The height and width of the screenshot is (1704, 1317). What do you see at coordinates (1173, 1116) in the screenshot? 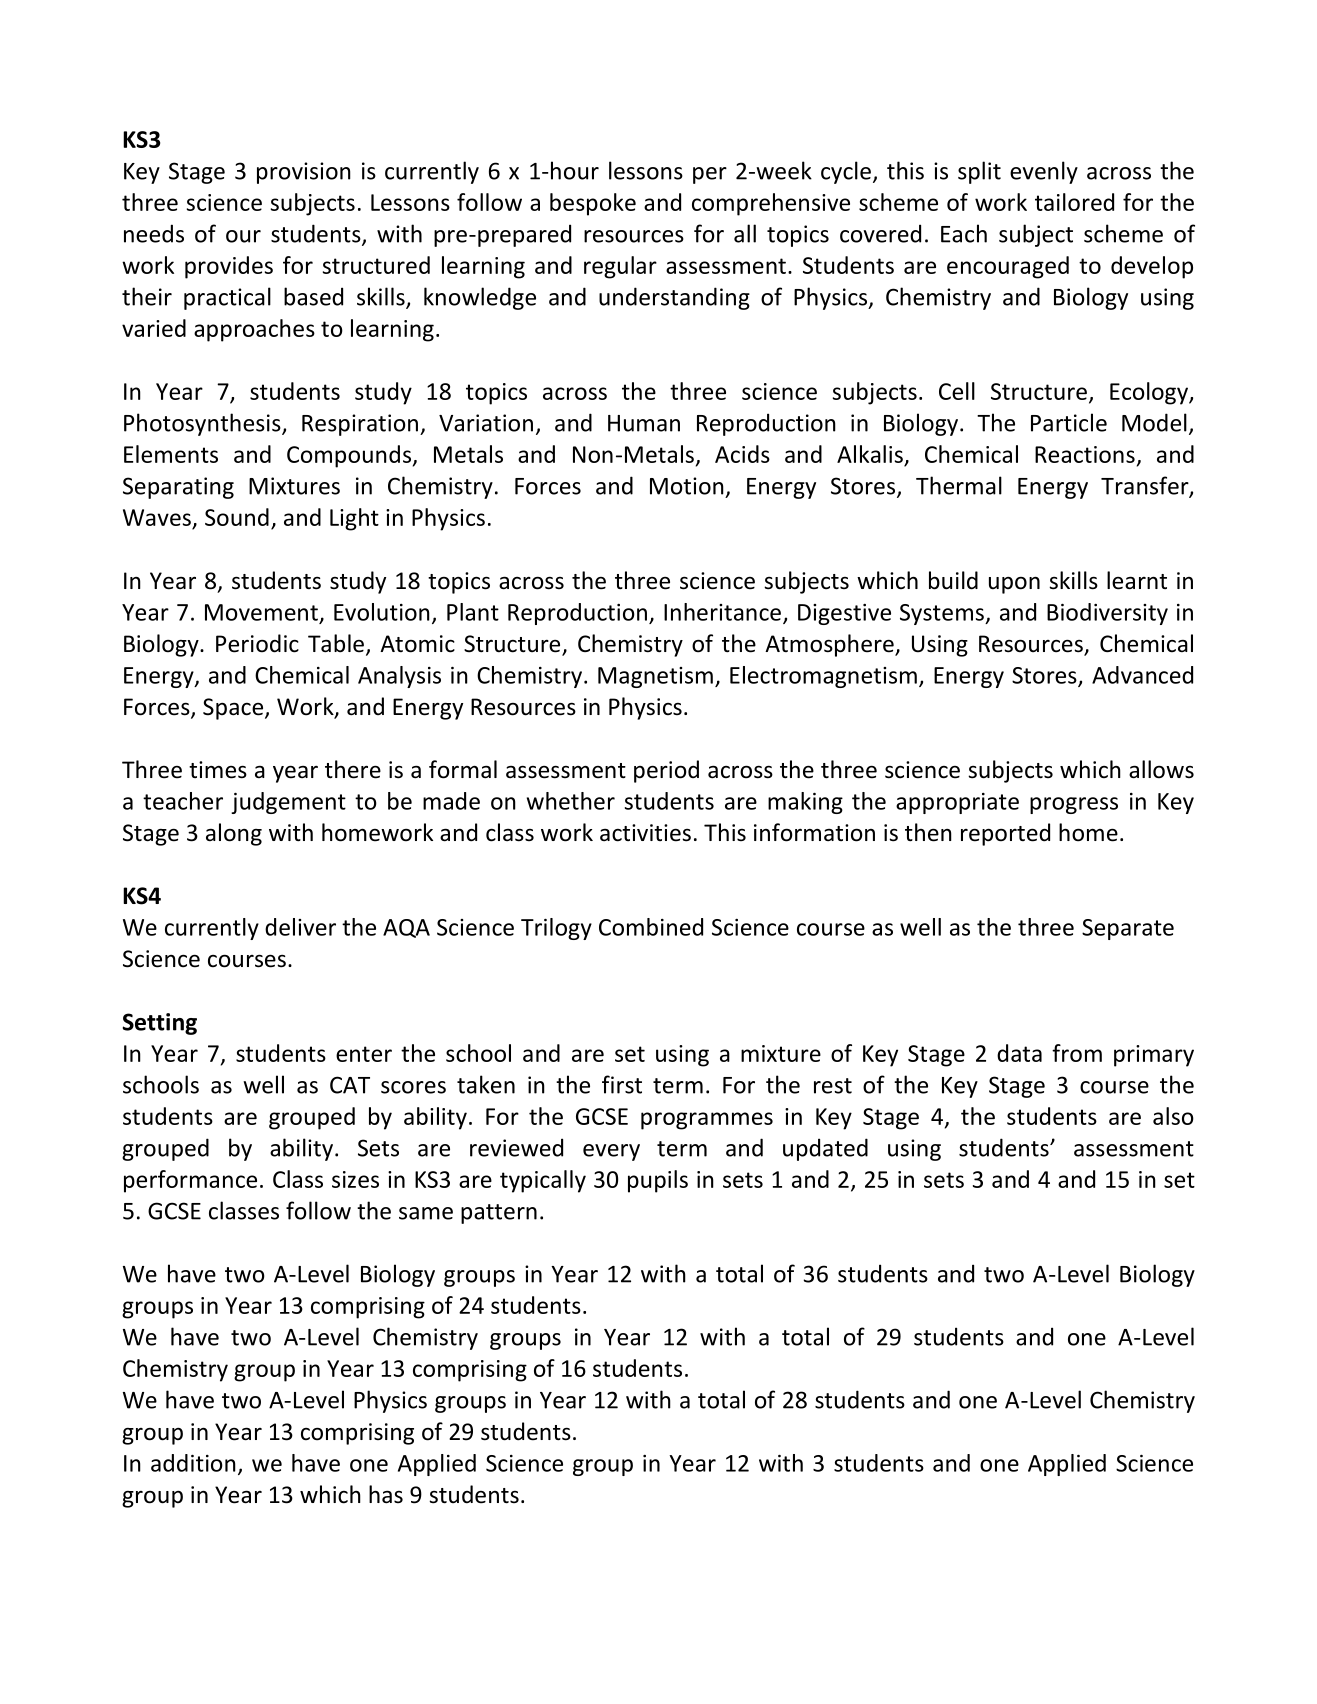
I see `also` at bounding box center [1173, 1116].
